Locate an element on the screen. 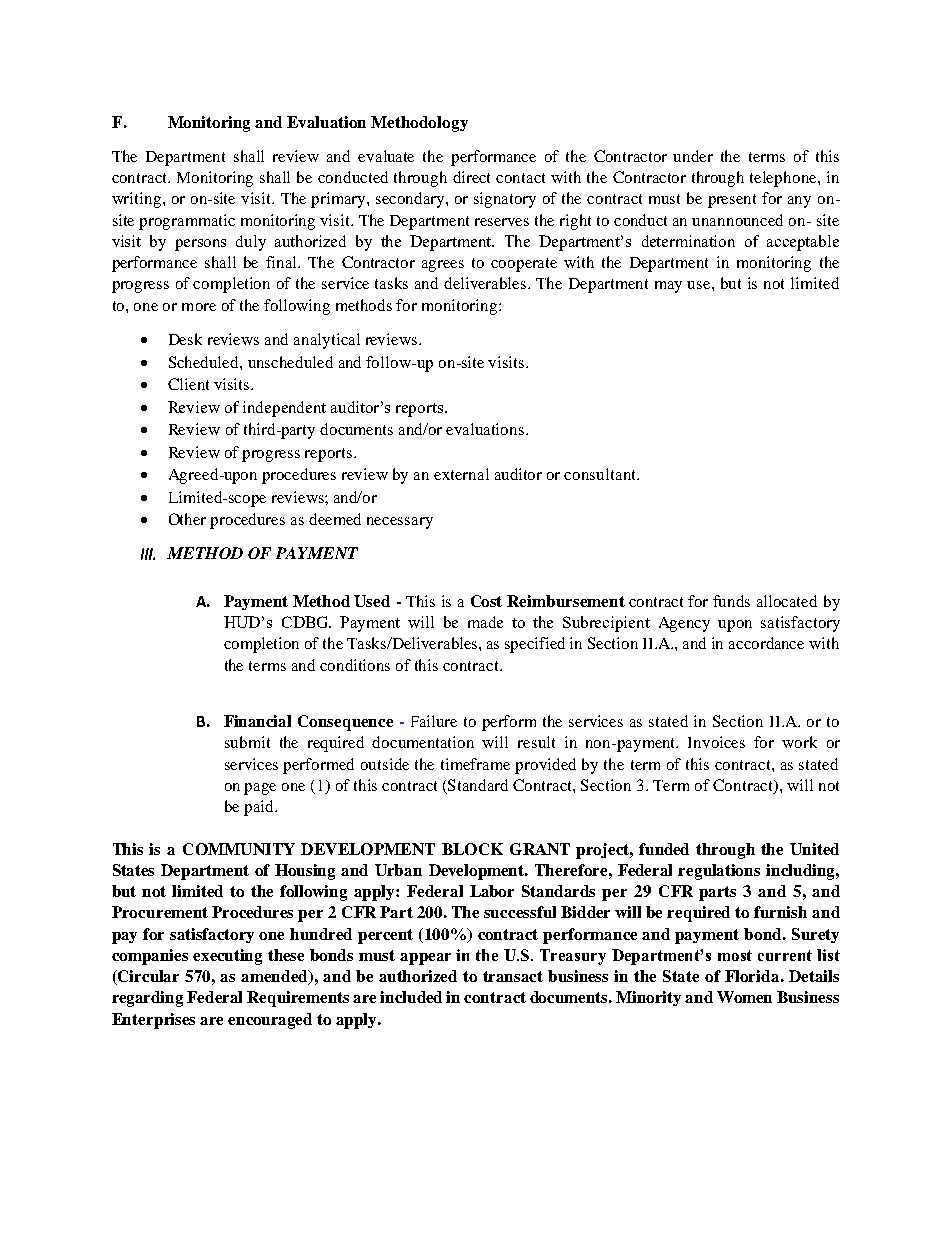 The image size is (952, 1233). transact is located at coordinates (513, 976).
